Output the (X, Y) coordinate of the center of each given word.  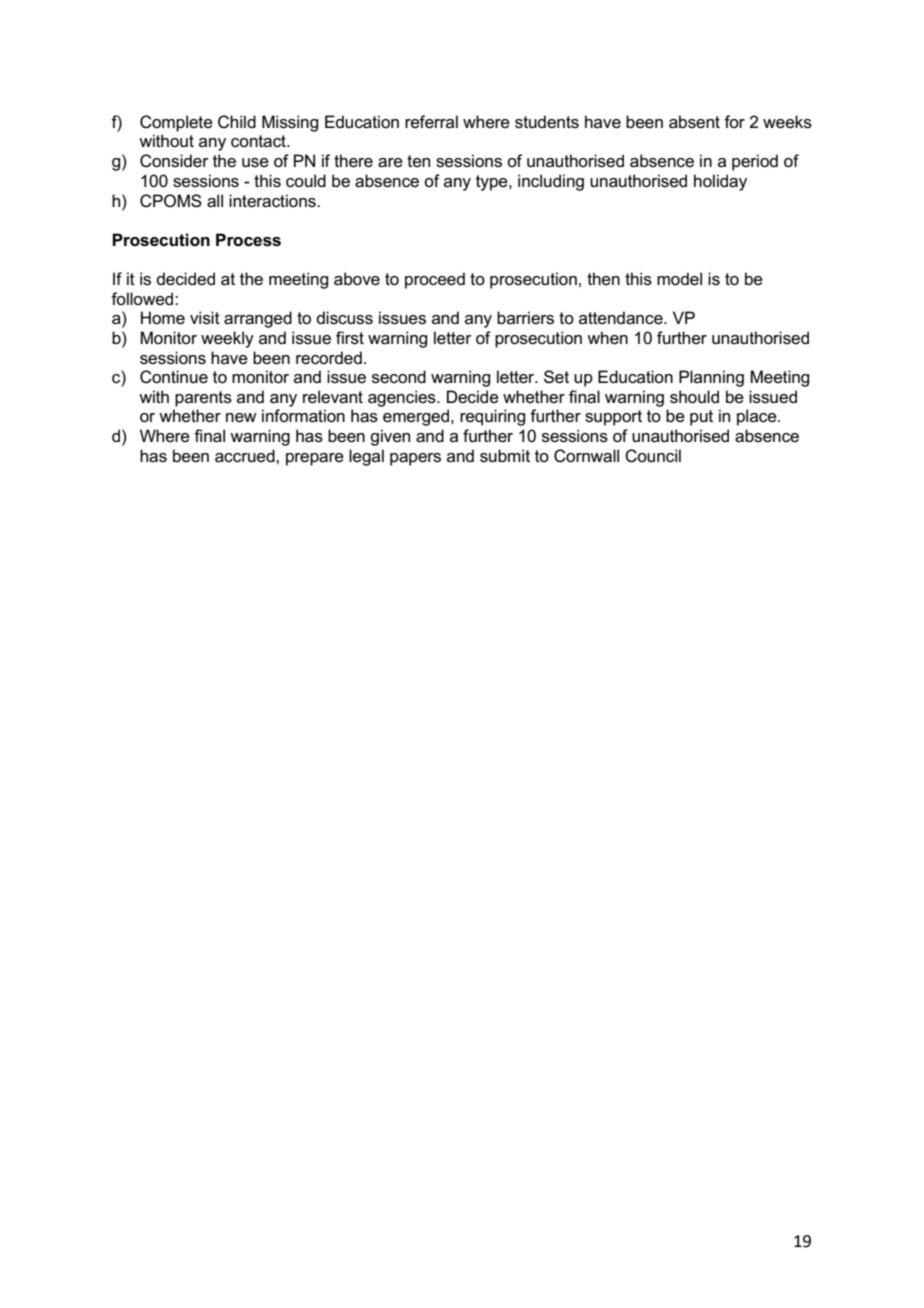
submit (505, 456)
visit (205, 318)
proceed (435, 280)
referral (431, 122)
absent (694, 122)
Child (237, 122)
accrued (246, 456)
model (679, 279)
